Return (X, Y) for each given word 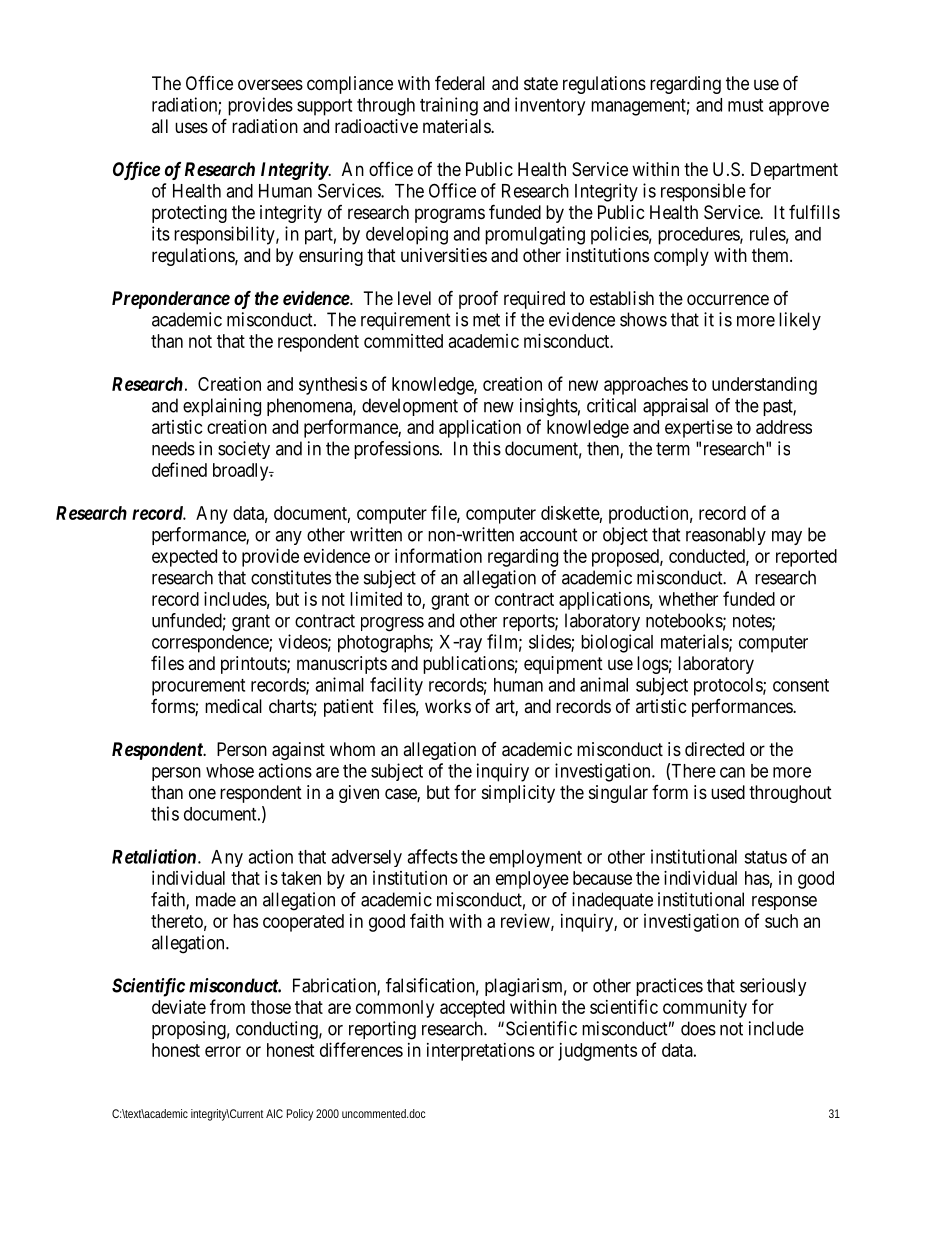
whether (688, 599)
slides (550, 642)
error (223, 1051)
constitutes (291, 577)
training (449, 106)
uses (191, 127)
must (745, 105)
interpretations (481, 1052)
